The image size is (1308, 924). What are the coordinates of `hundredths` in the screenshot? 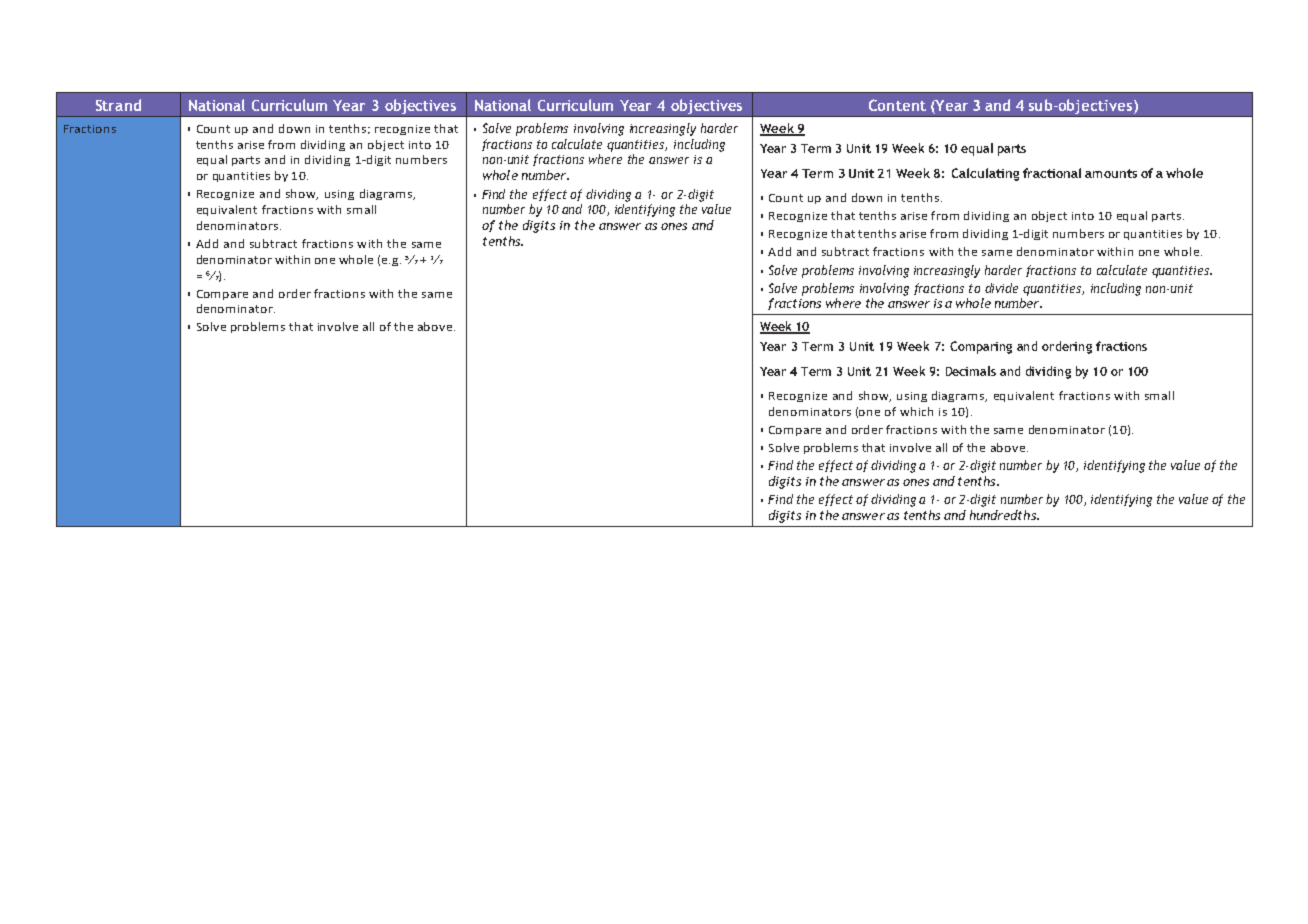 It's located at (1004, 515).
